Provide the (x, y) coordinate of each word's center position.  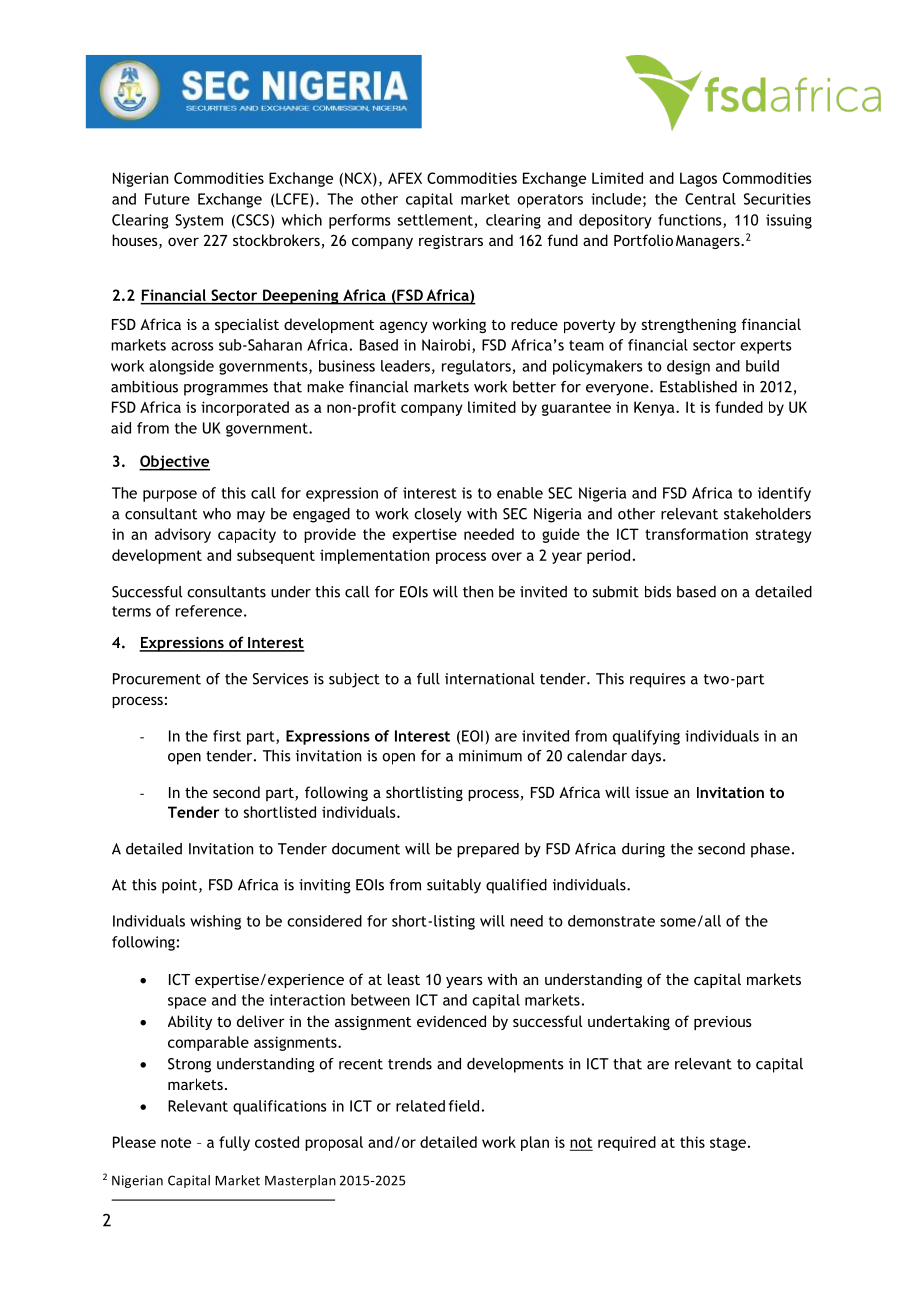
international (490, 679)
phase (770, 850)
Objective (174, 463)
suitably (454, 886)
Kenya (655, 408)
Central (710, 199)
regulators (476, 367)
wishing (215, 922)
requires (657, 680)
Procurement (157, 679)
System (199, 221)
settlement (435, 220)
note (176, 1142)
